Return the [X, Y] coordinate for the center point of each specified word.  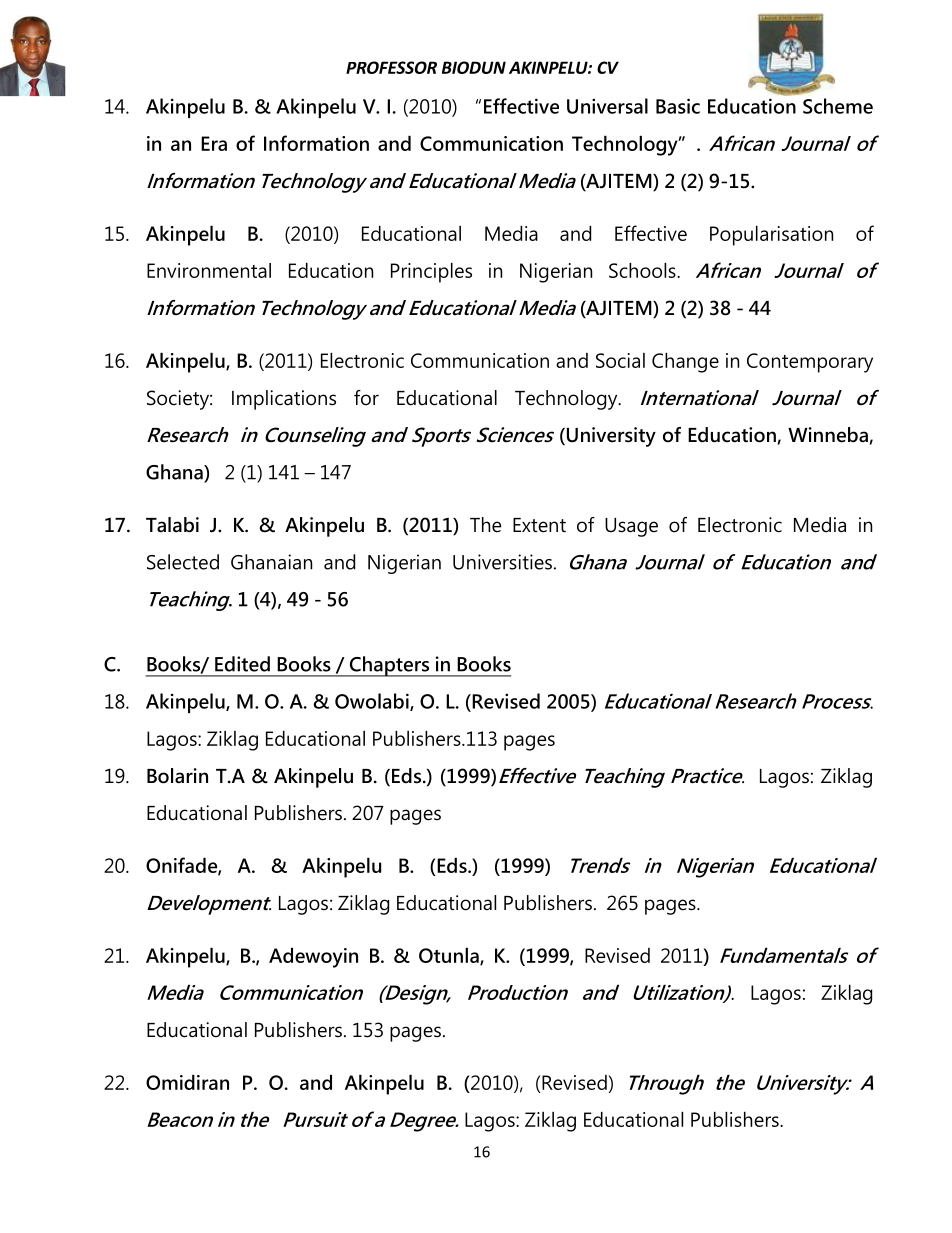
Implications [284, 400]
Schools [643, 270]
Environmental [209, 270]
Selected [183, 562]
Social [620, 360]
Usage [631, 527]
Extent [539, 525]
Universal [607, 106]
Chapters [389, 666]
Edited [242, 664]
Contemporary [810, 363]
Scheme [838, 106]
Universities [502, 562]
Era [214, 143]
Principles [431, 273]
